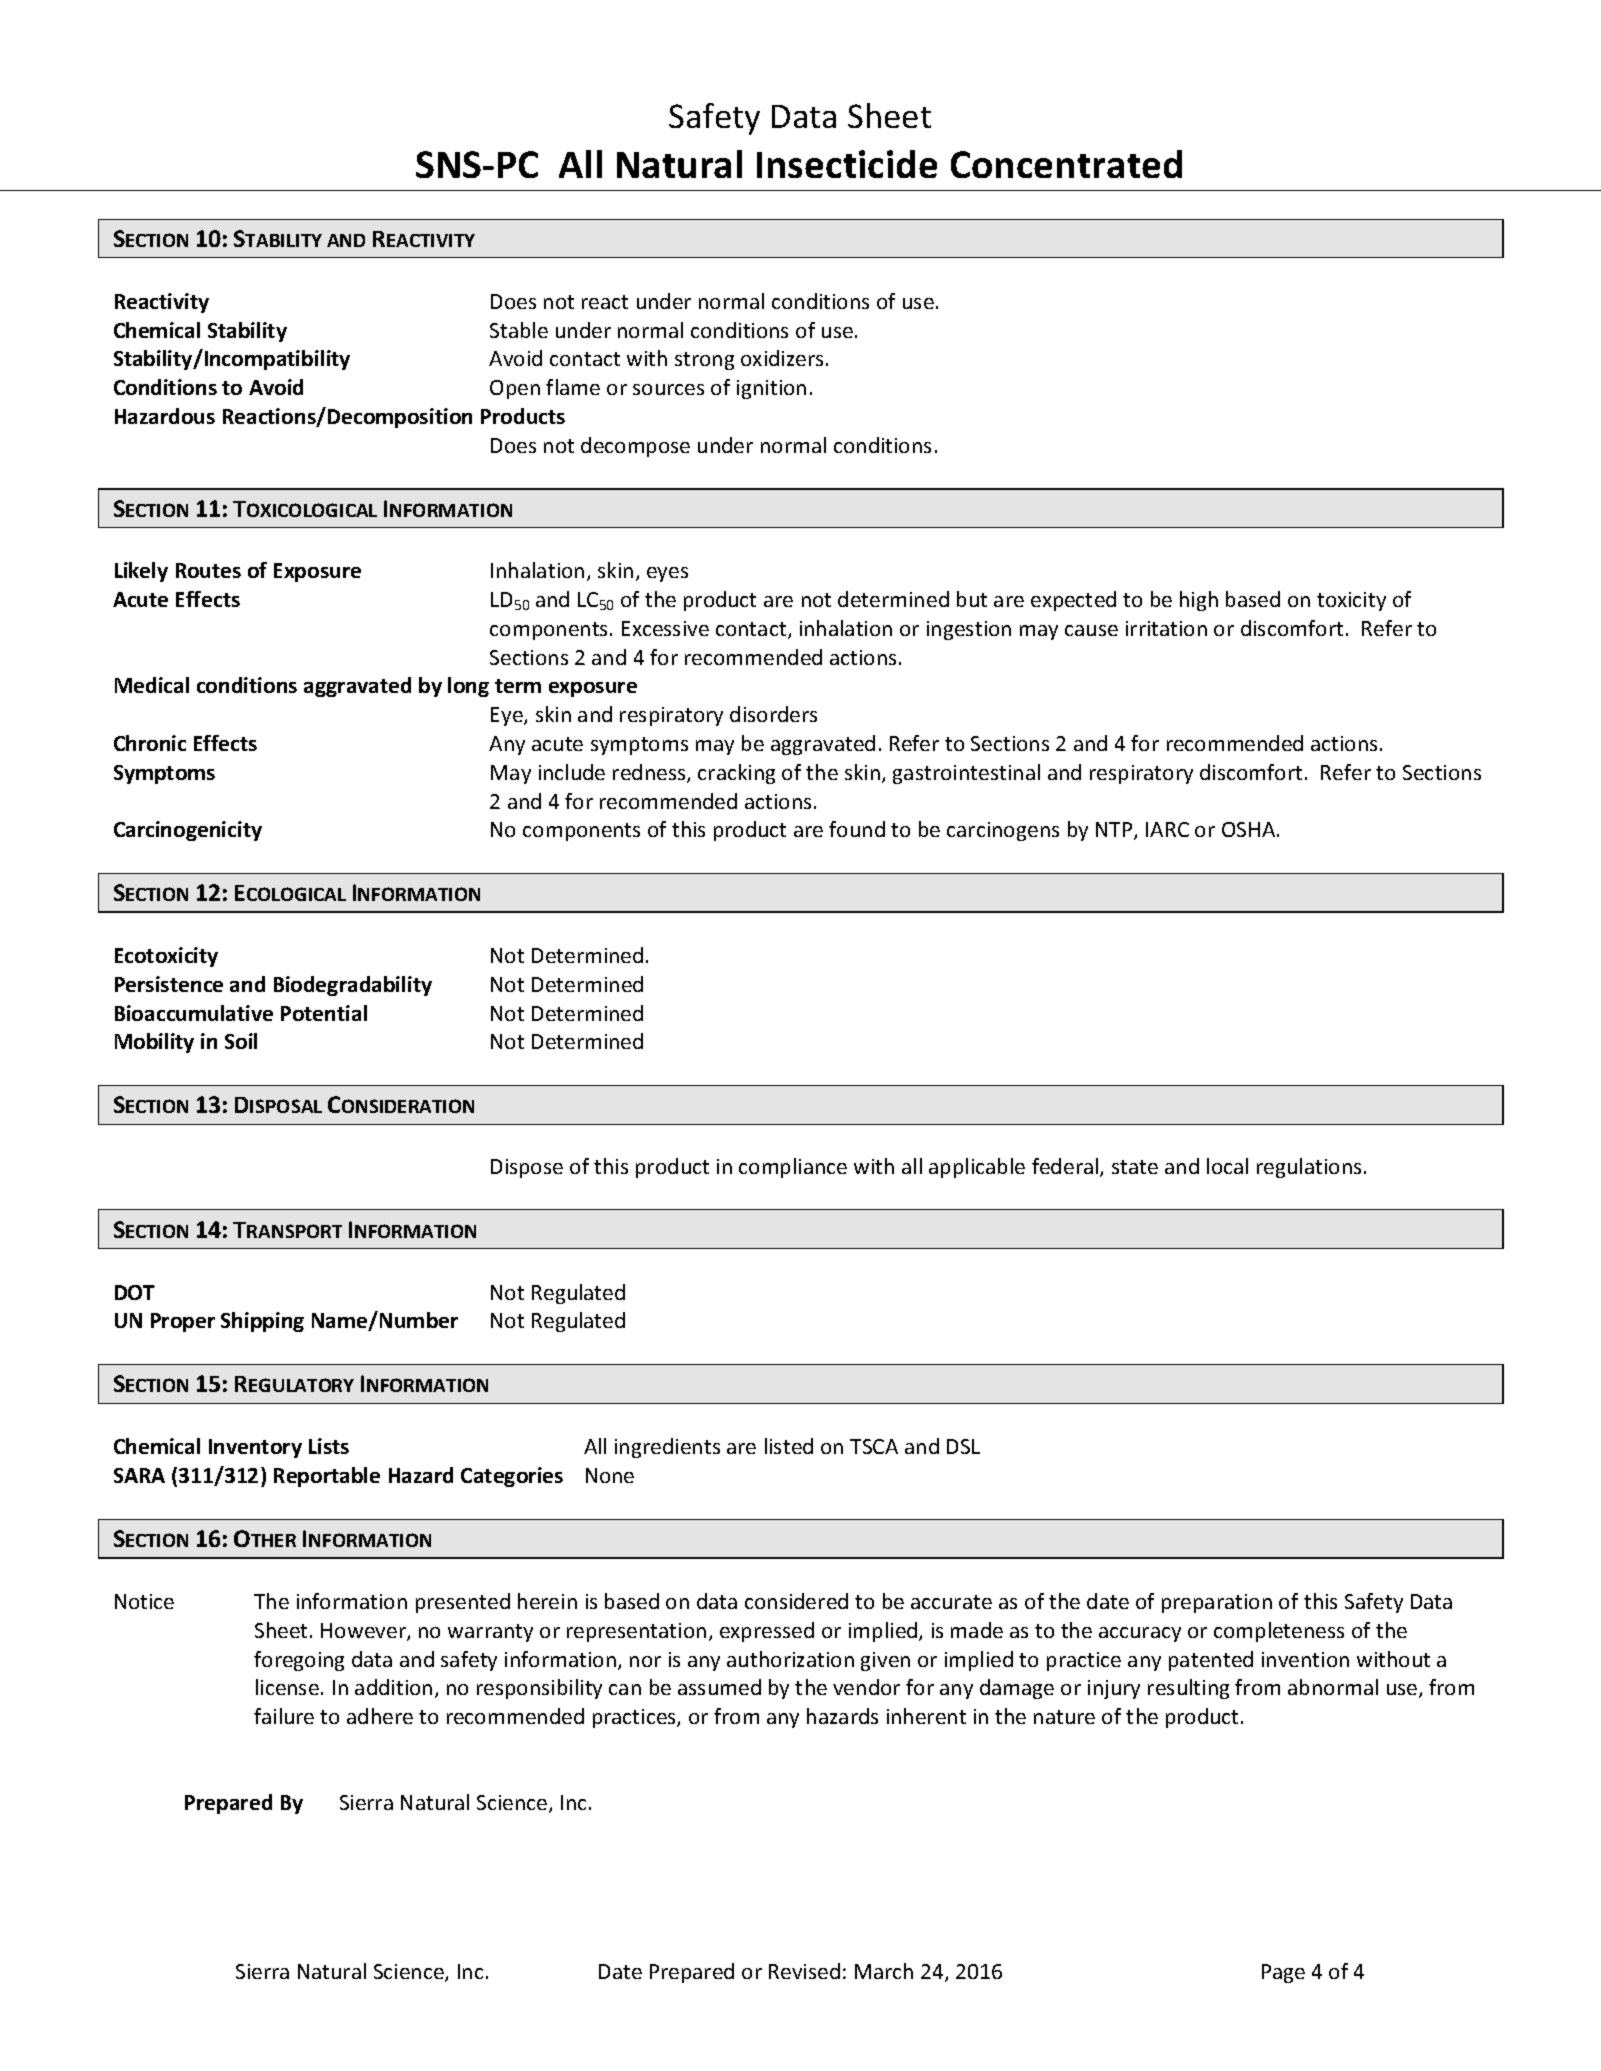 The height and width of the page is (2071, 1601). I want to click on Routes, so click(208, 570).
